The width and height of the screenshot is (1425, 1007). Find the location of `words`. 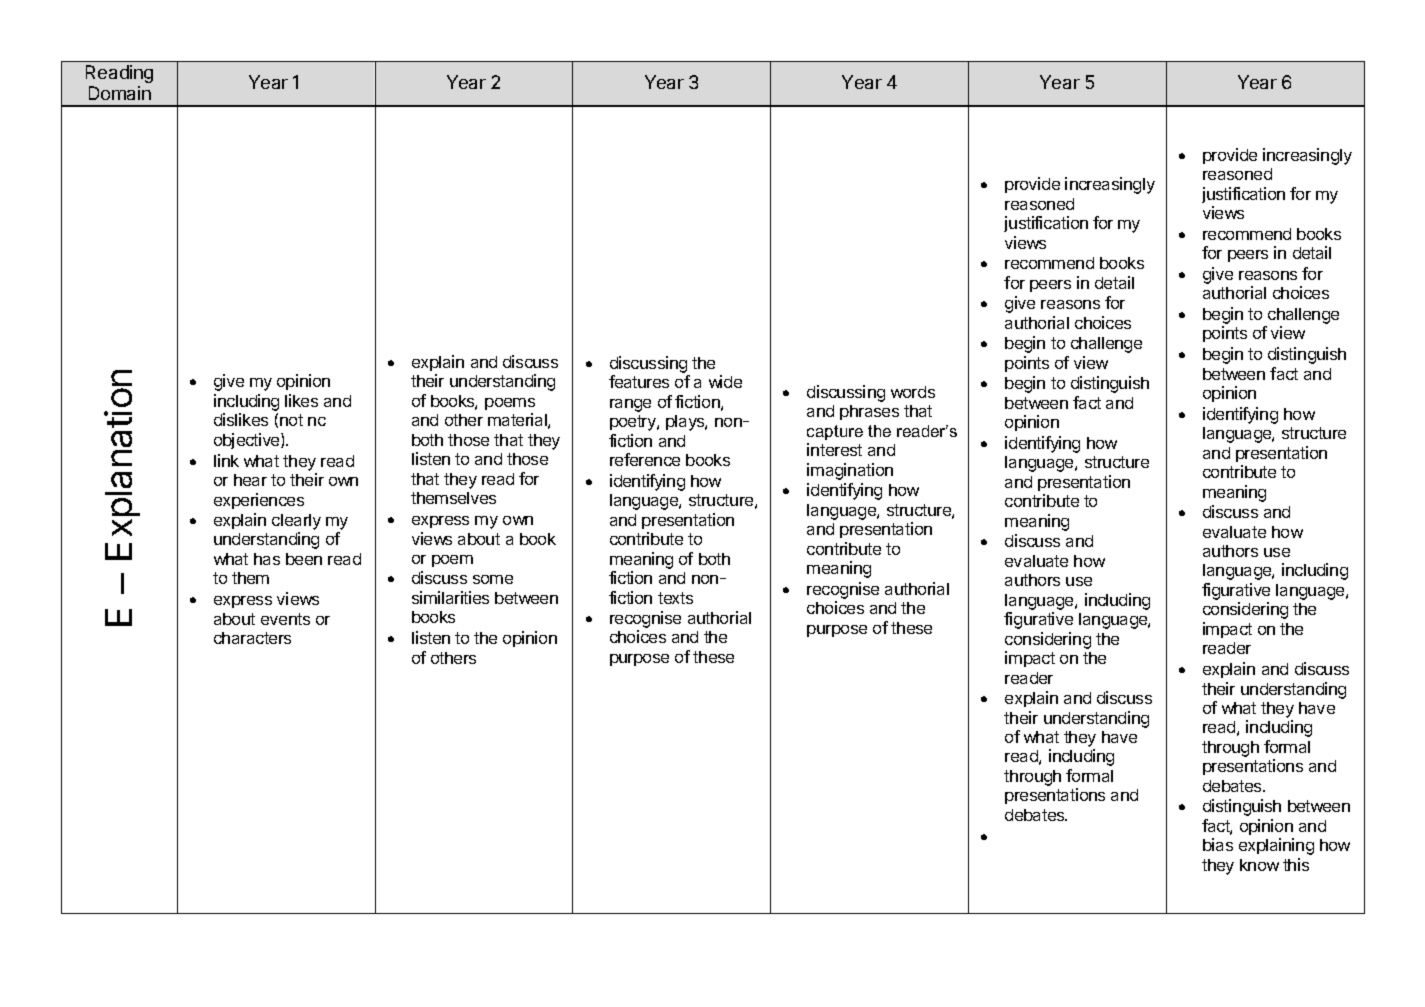

words is located at coordinates (913, 392).
